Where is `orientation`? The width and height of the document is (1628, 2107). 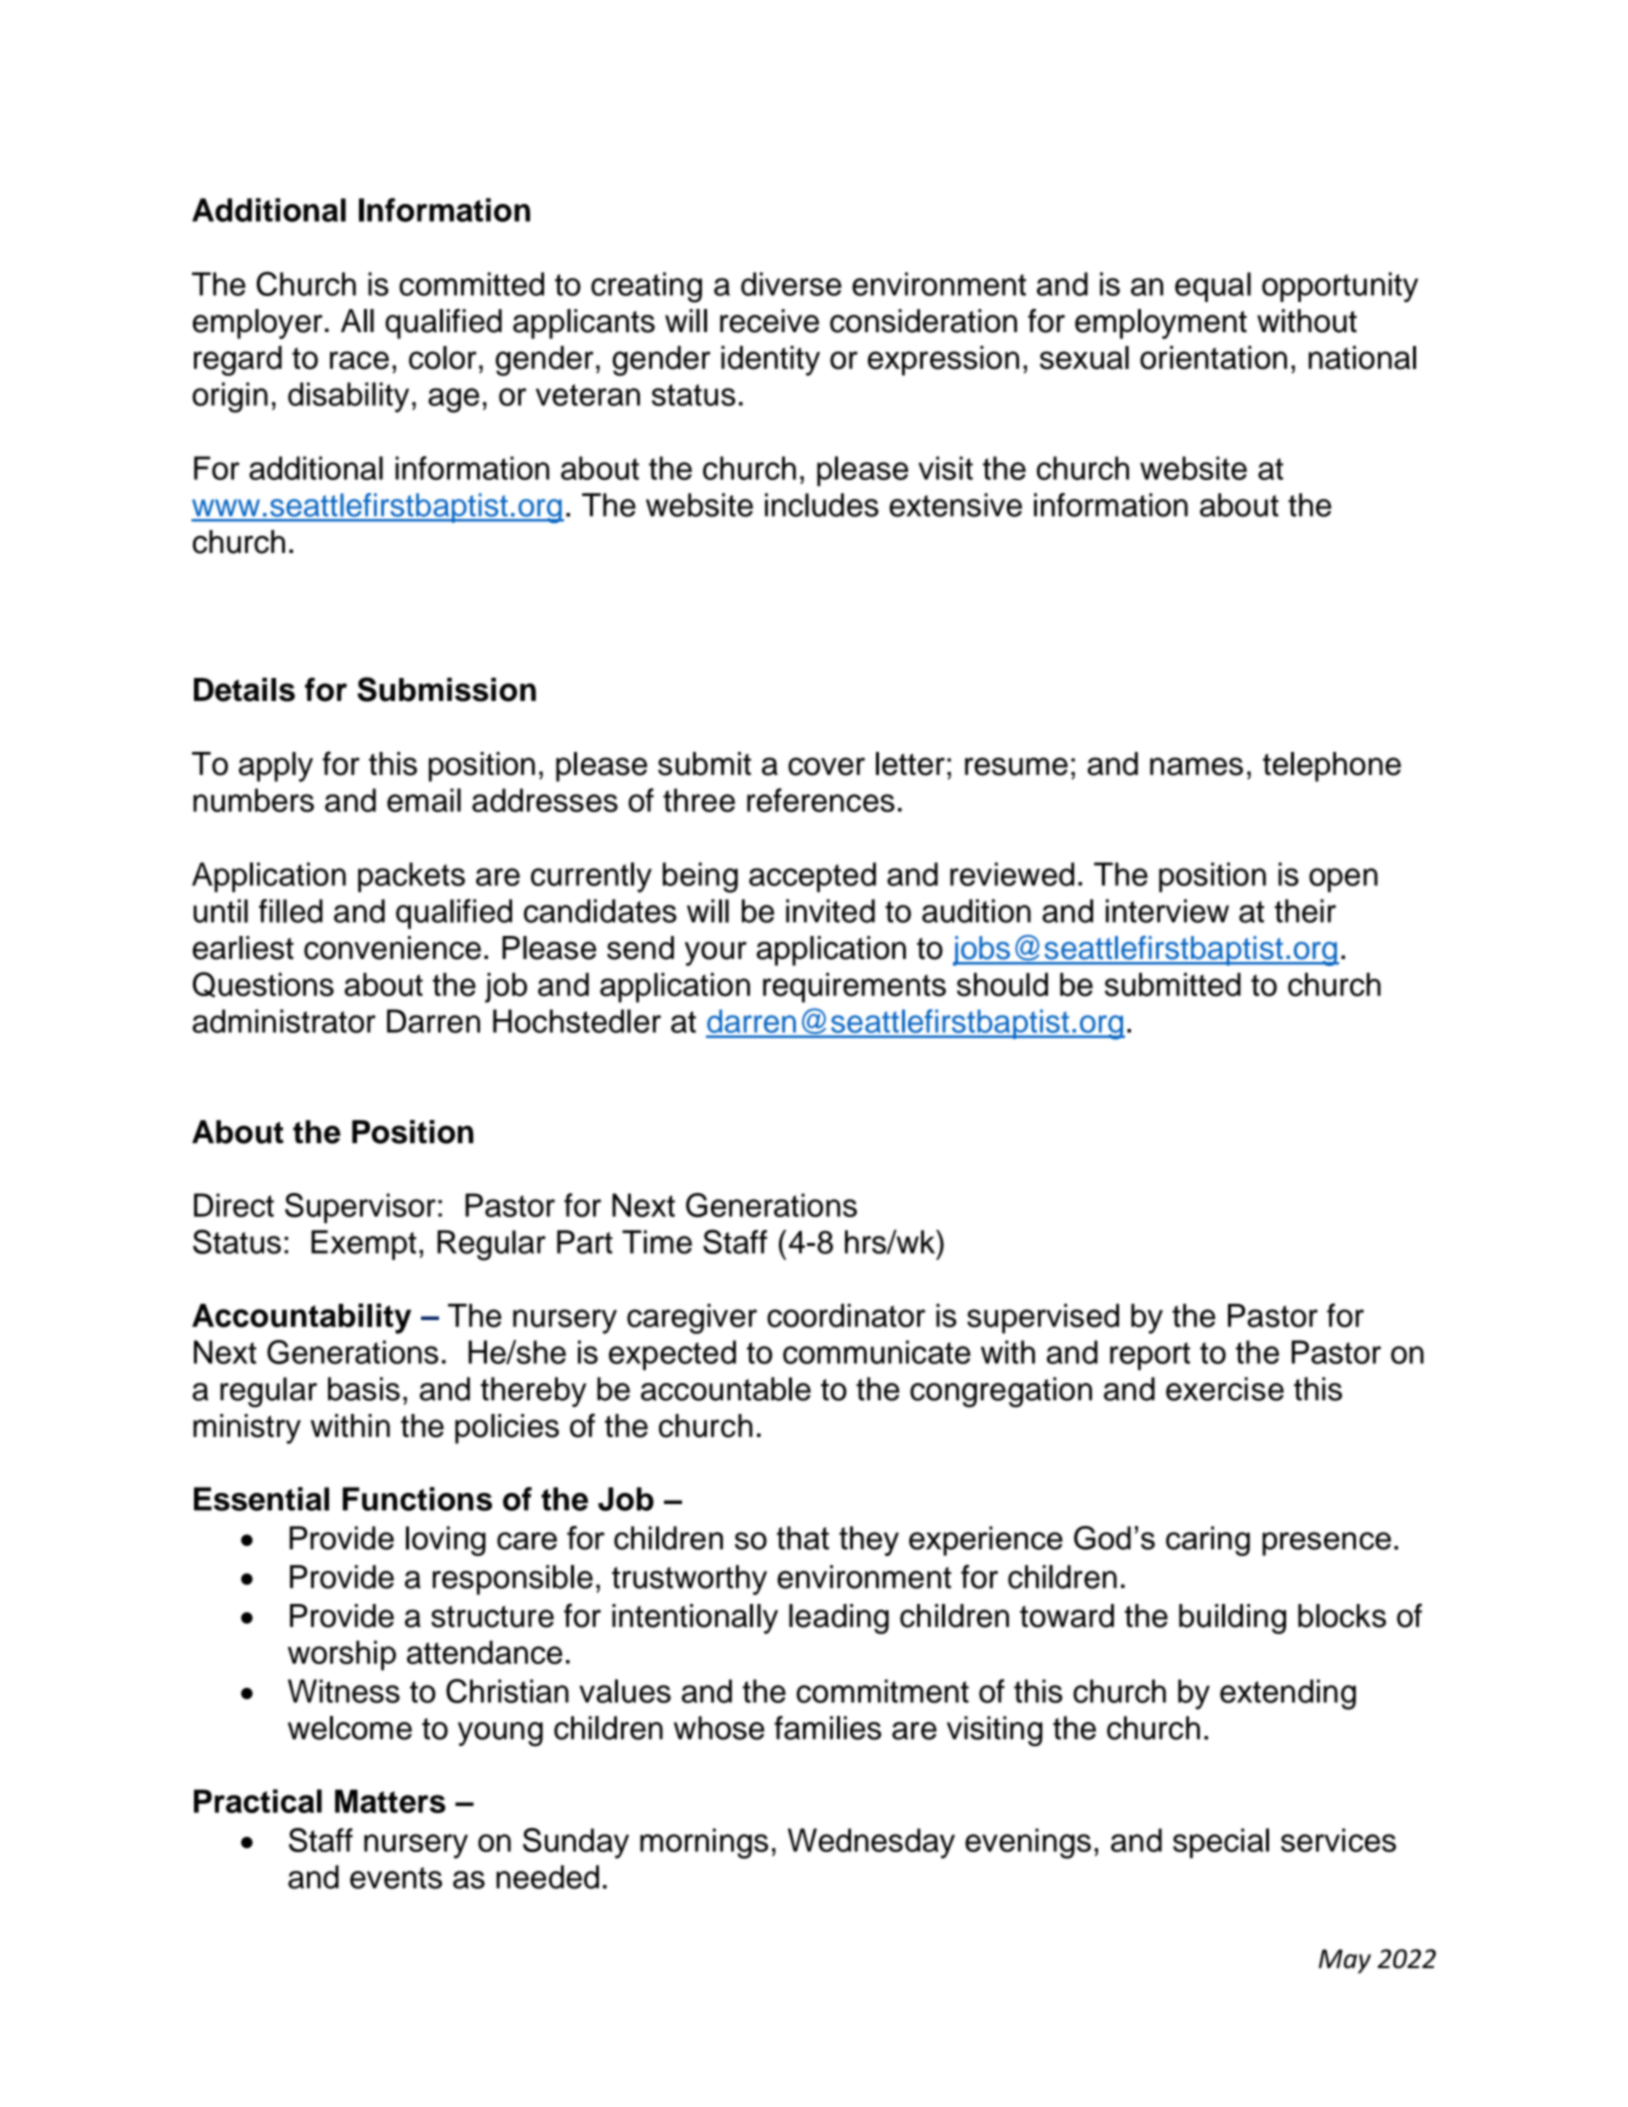
orientation is located at coordinates (1213, 358).
